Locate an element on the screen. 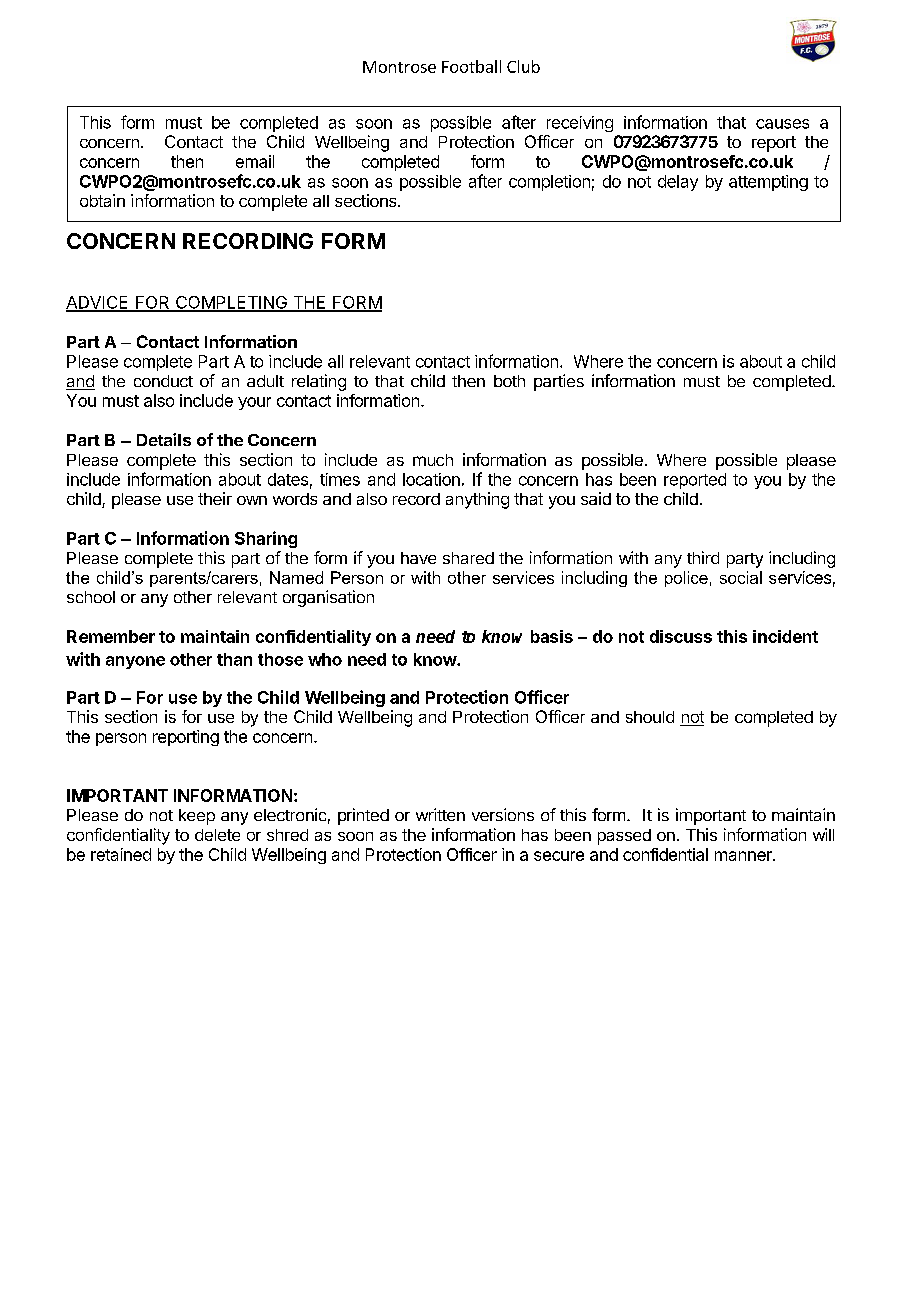  keep is located at coordinates (197, 817).
